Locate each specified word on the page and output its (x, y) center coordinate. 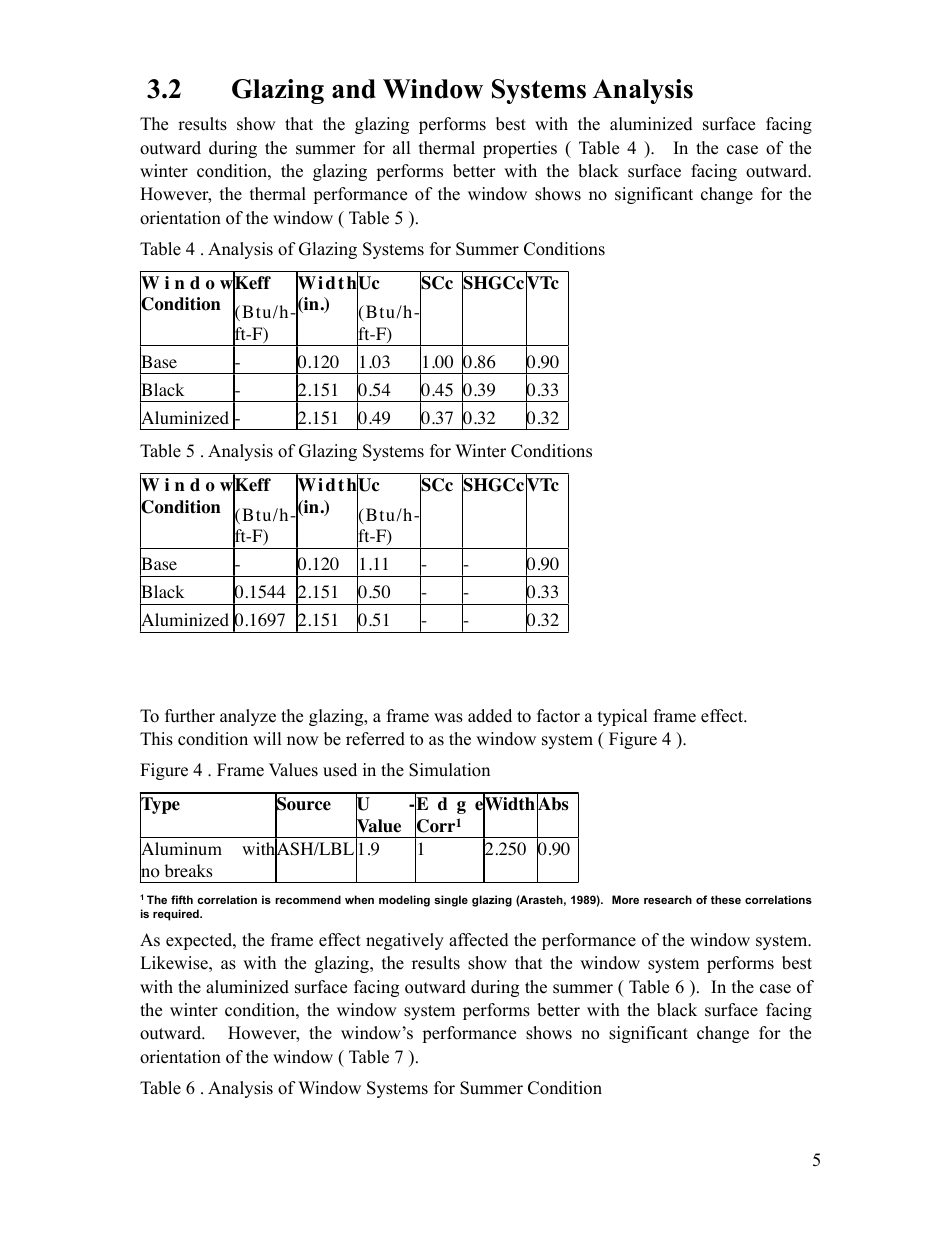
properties (520, 149)
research (668, 899)
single (451, 901)
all (402, 147)
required (177, 915)
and (354, 89)
